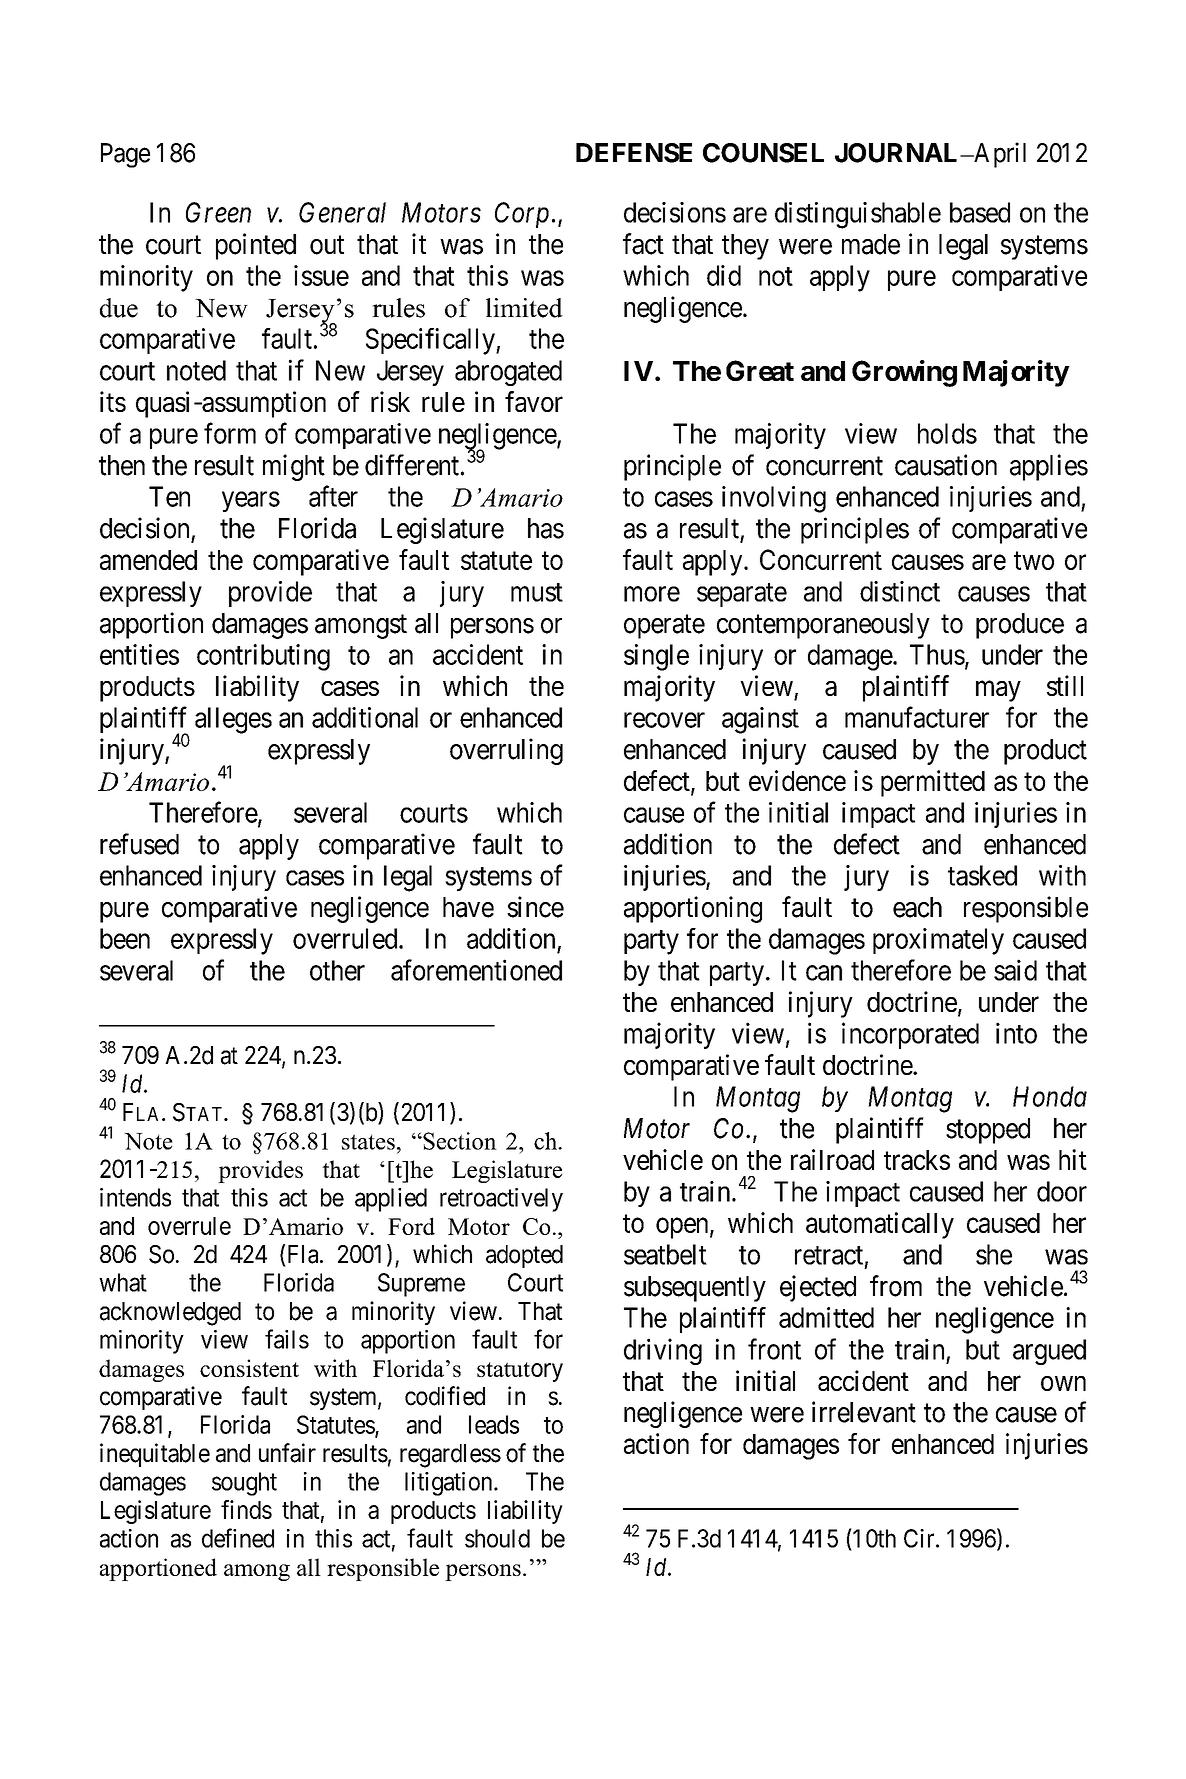 Image resolution: width=1186 pixels, height=1779 pixels. Describe the element at coordinates (263, 657) in the screenshot. I see `contributing` at that location.
